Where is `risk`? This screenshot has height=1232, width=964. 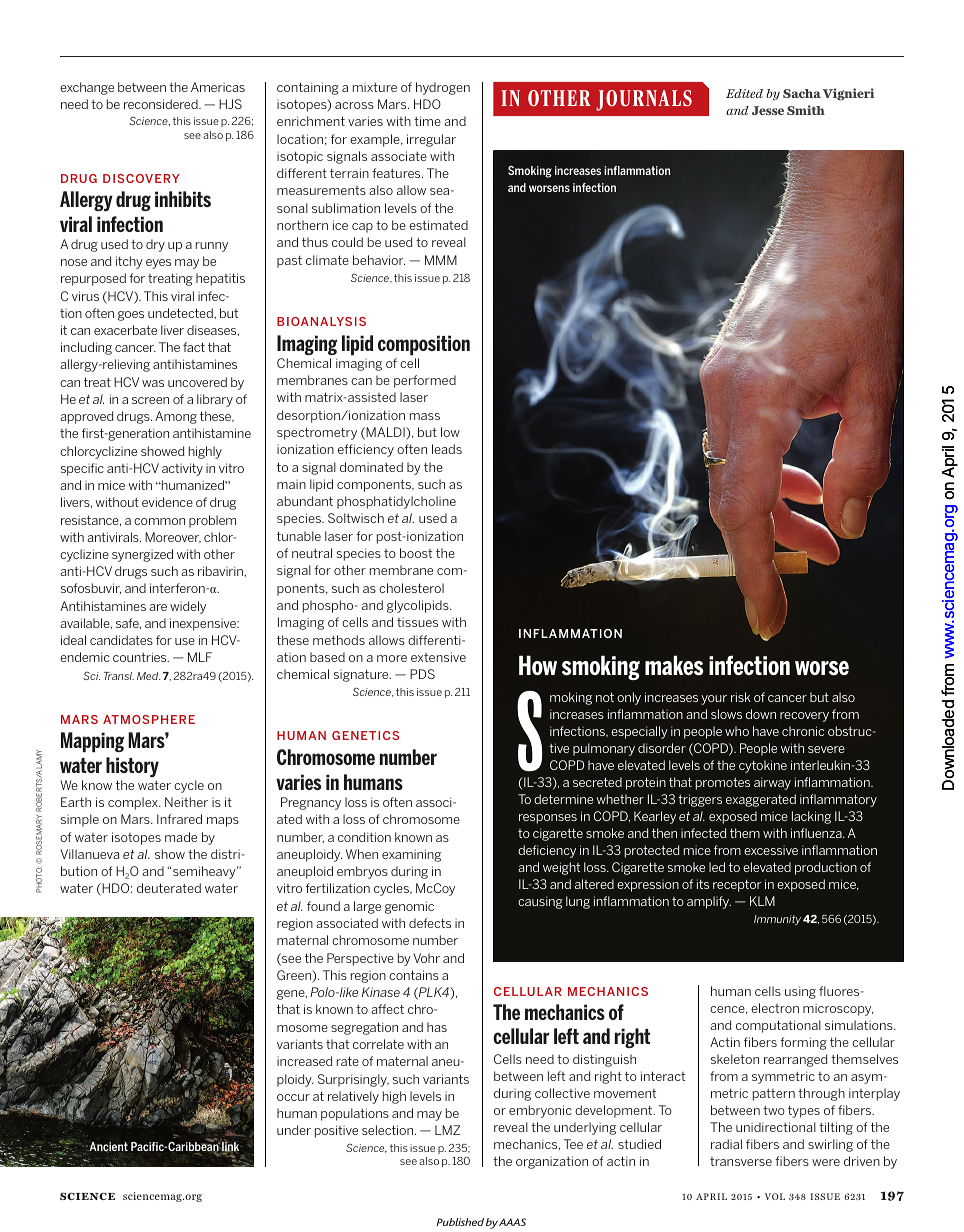
risk is located at coordinates (741, 697).
